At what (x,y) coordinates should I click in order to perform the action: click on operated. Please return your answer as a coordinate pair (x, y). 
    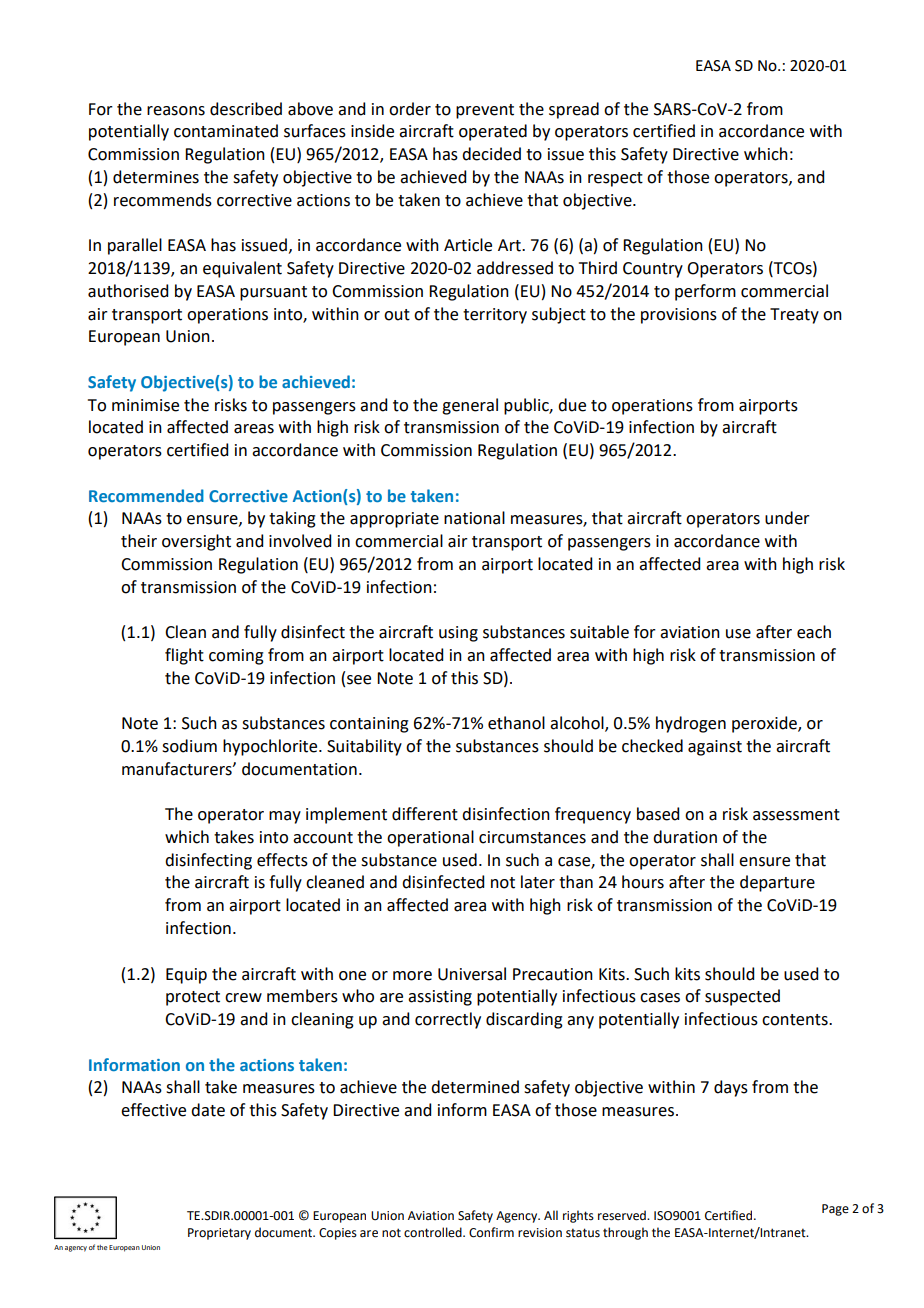
    Looking at the image, I should click on (493, 132).
